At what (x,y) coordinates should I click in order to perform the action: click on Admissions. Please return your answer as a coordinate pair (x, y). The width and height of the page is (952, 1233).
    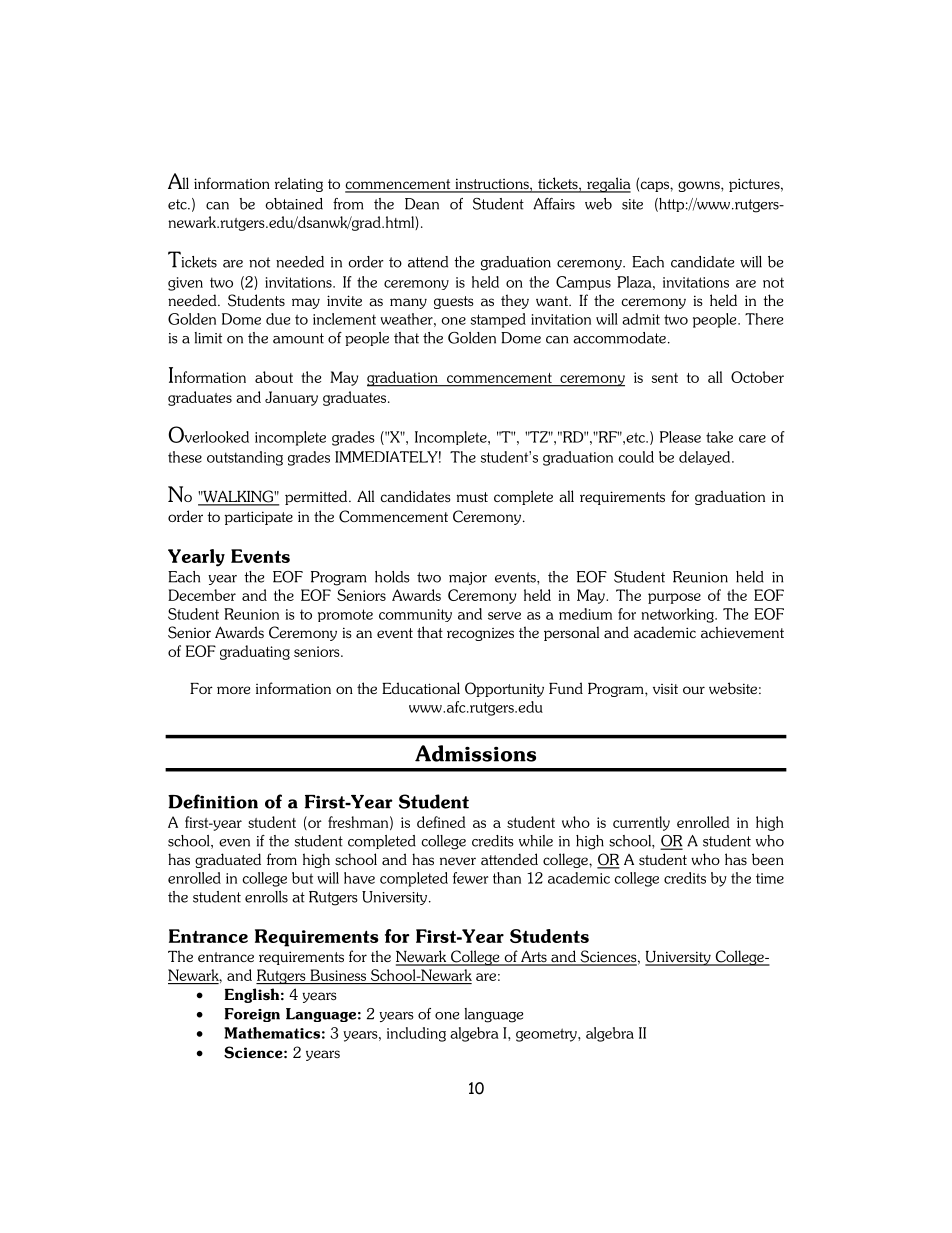
    Looking at the image, I should click on (475, 753).
